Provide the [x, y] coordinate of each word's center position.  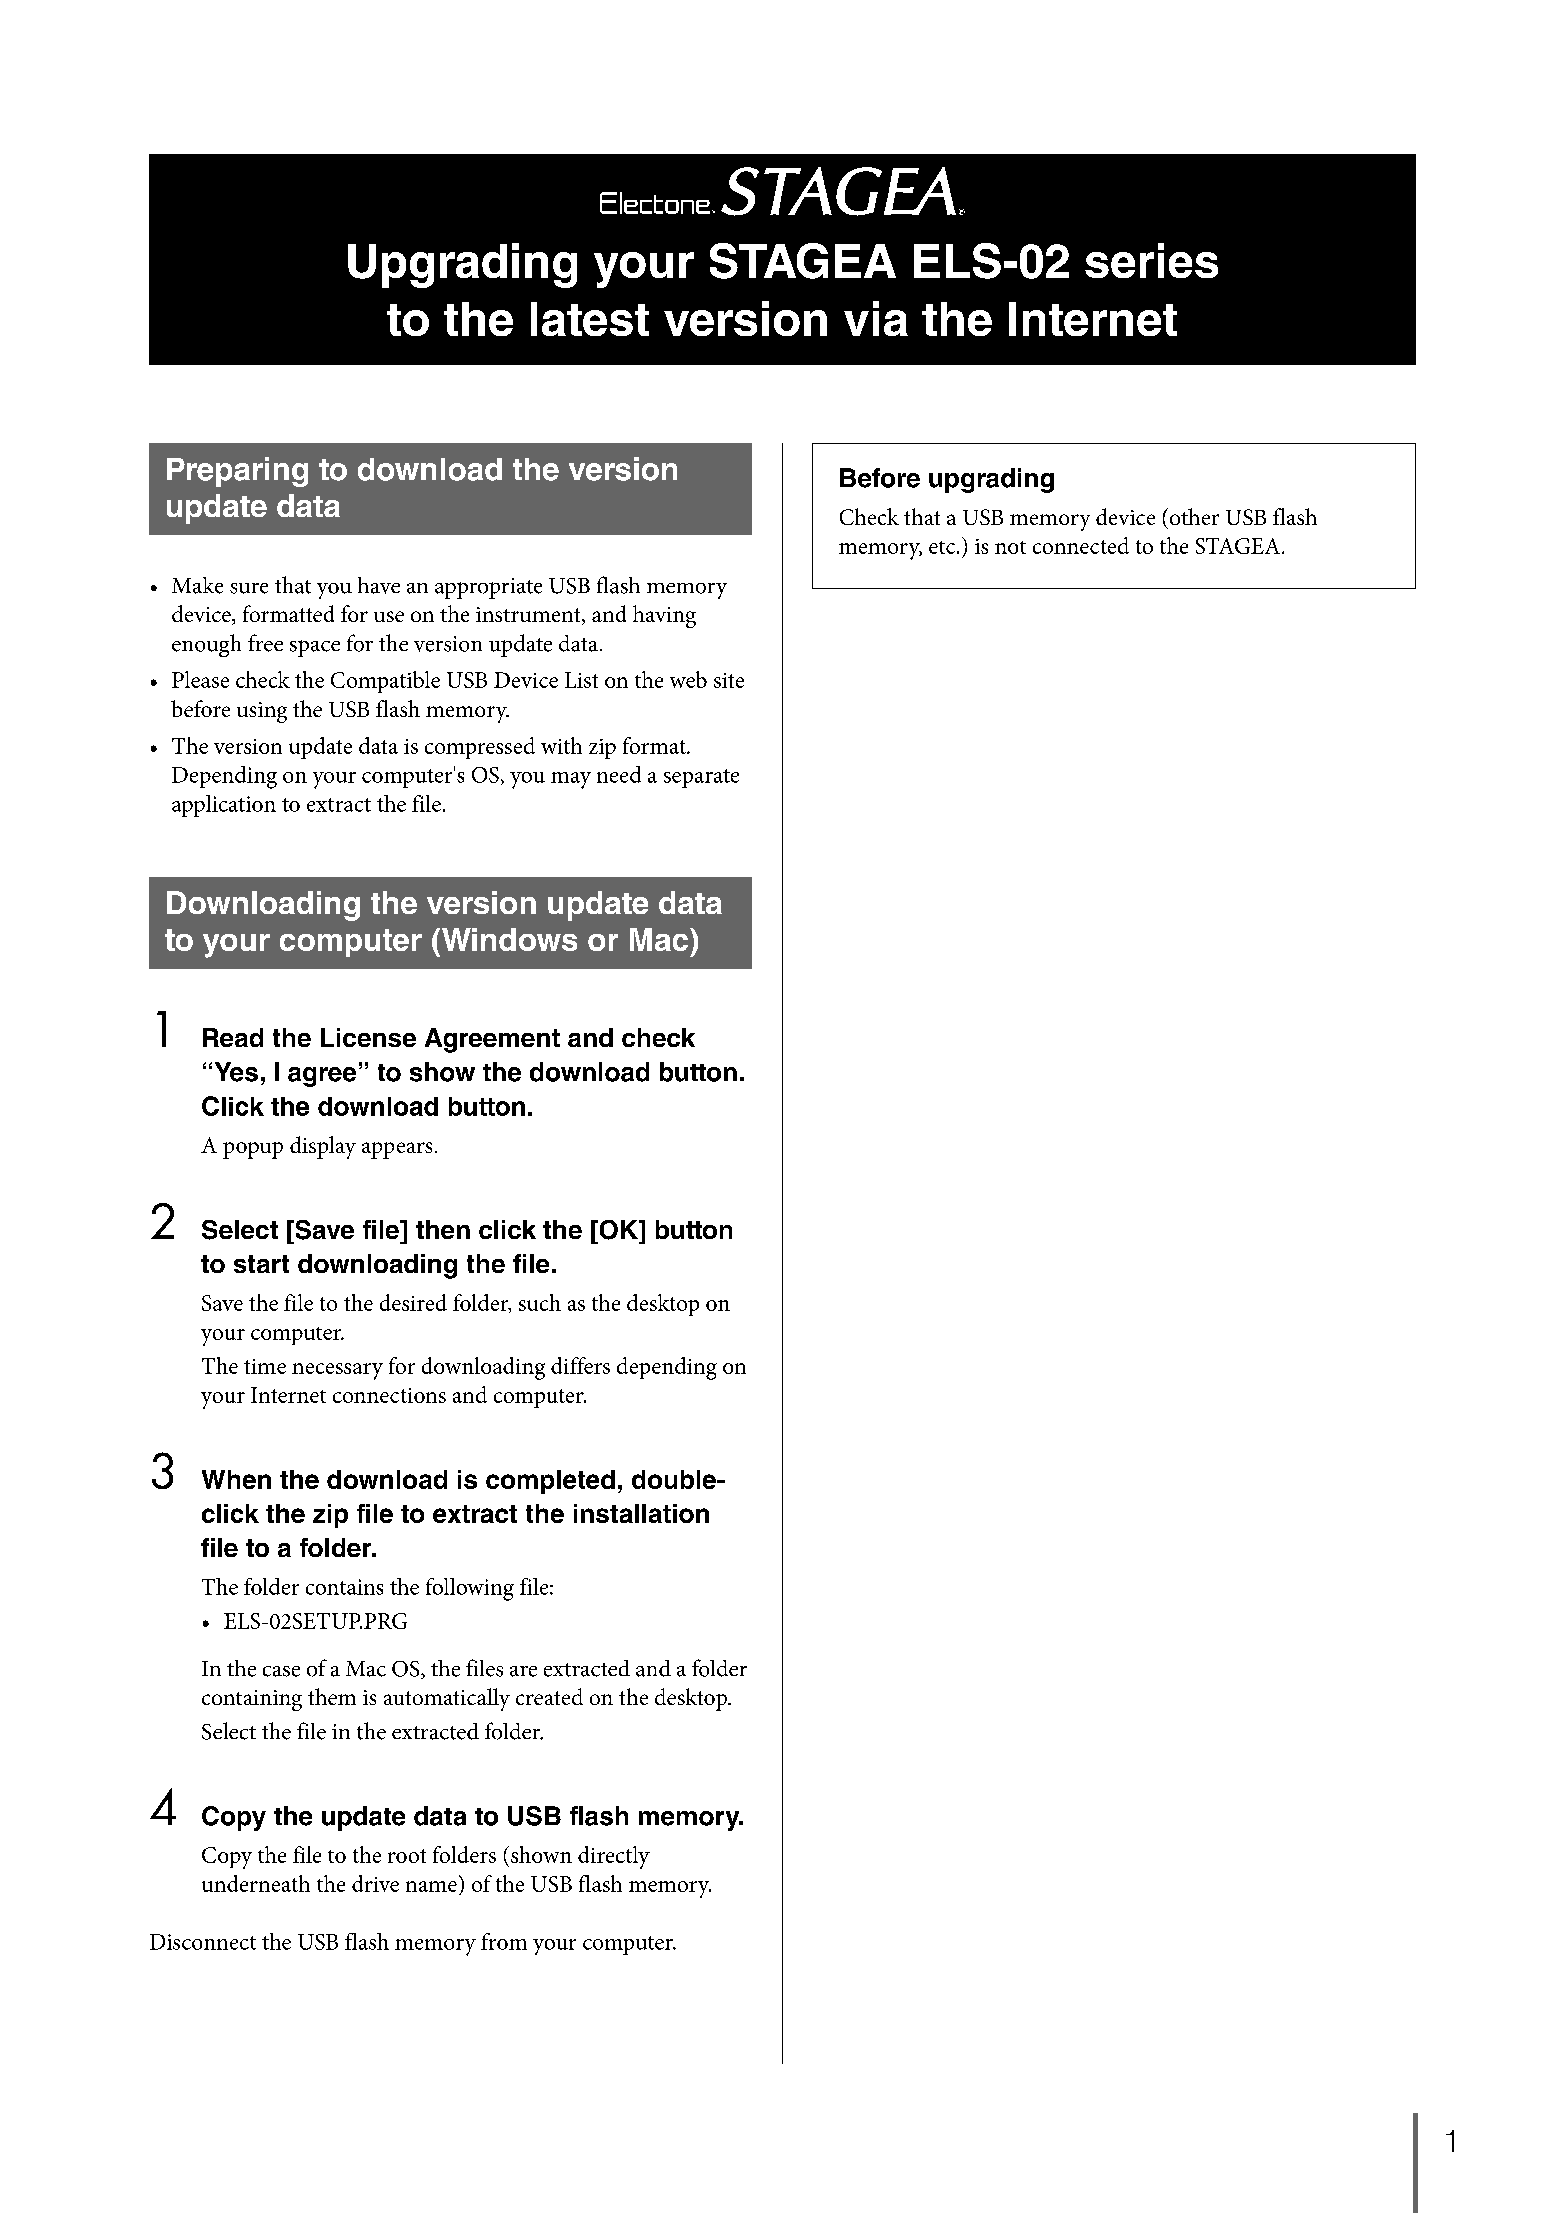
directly [614, 1857]
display [323, 1147]
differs [580, 1365]
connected [1081, 545]
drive [375, 1883]
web [688, 679]
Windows [509, 939]
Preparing [237, 472]
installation [641, 1513]
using [262, 712]
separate [701, 778]
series [1151, 260]
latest [590, 319]
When [236, 1479]
